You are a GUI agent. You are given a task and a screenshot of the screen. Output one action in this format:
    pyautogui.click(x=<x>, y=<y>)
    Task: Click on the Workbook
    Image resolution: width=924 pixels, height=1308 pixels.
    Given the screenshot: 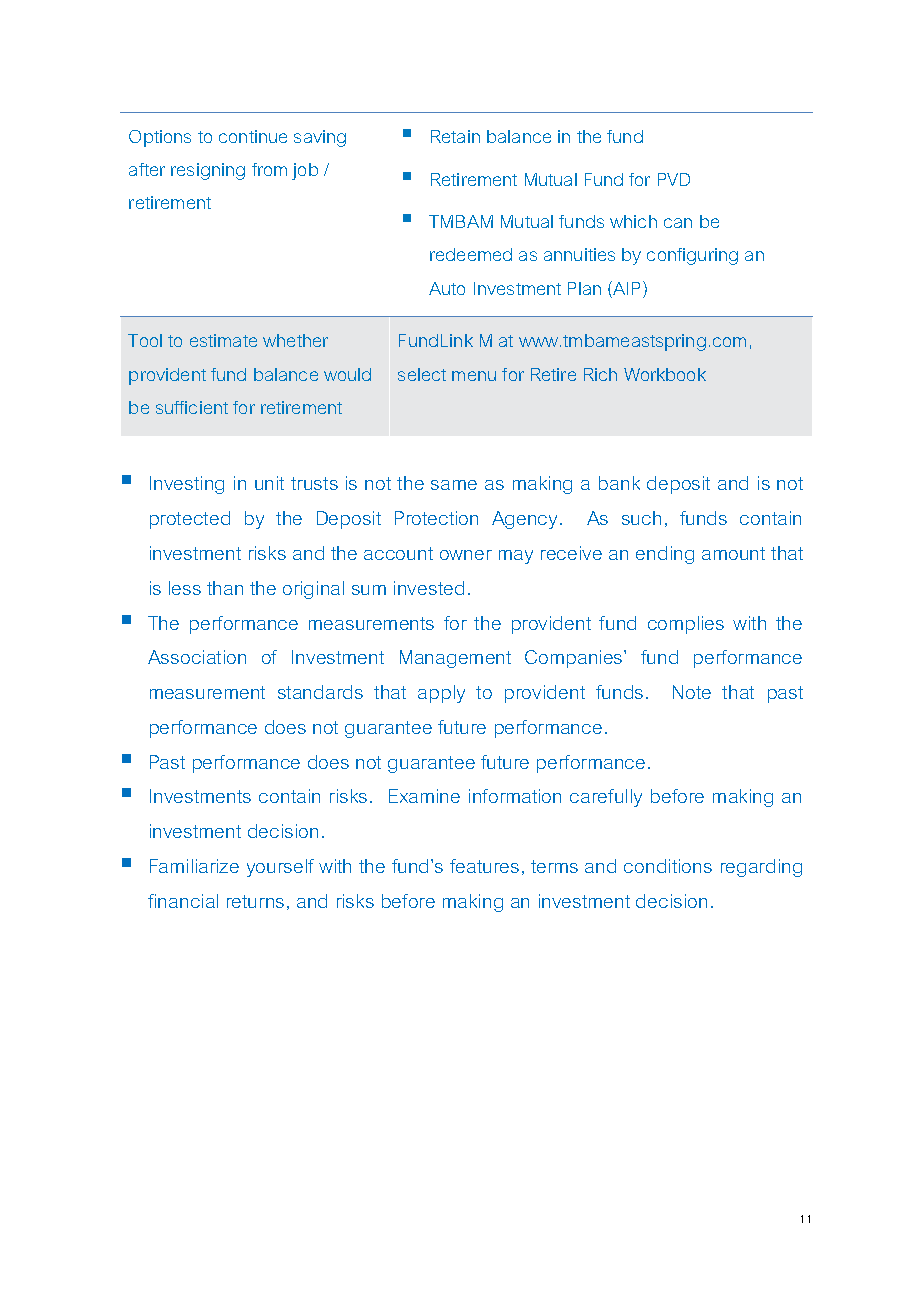 What is the action you would take?
    pyautogui.click(x=665, y=374)
